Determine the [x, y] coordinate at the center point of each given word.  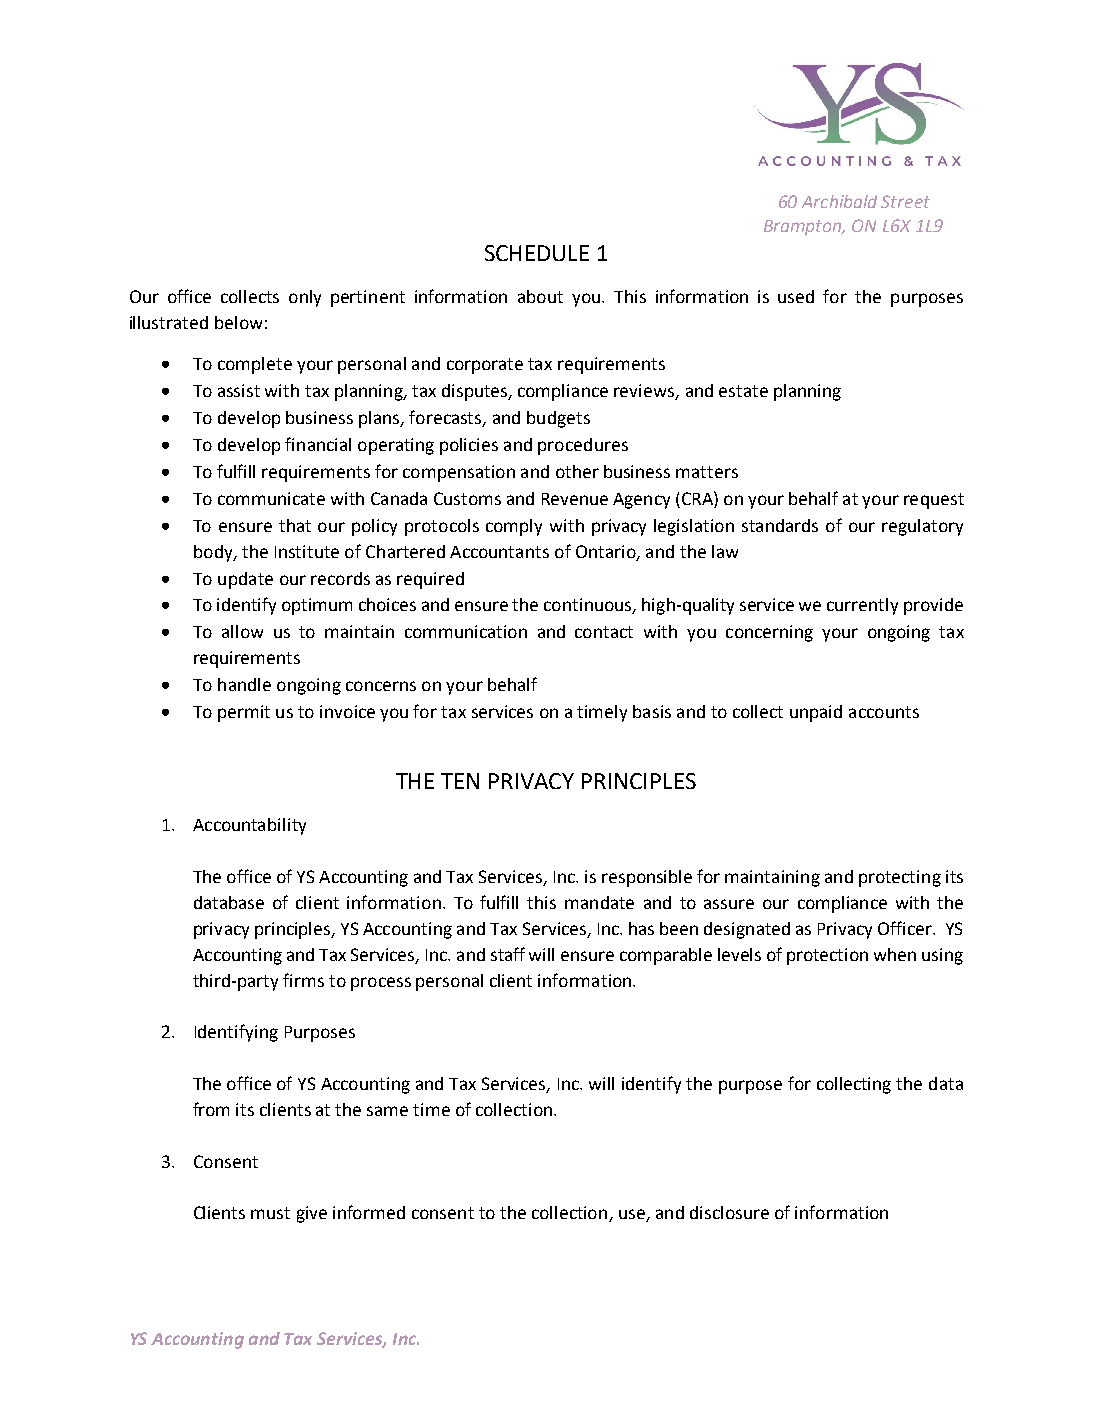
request [934, 501]
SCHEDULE [537, 253]
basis [652, 711]
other [577, 471]
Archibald [839, 201]
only [305, 298]
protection [827, 956]
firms [303, 980]
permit [244, 713]
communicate [271, 498]
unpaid [816, 713]
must [270, 1213]
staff [508, 954]
